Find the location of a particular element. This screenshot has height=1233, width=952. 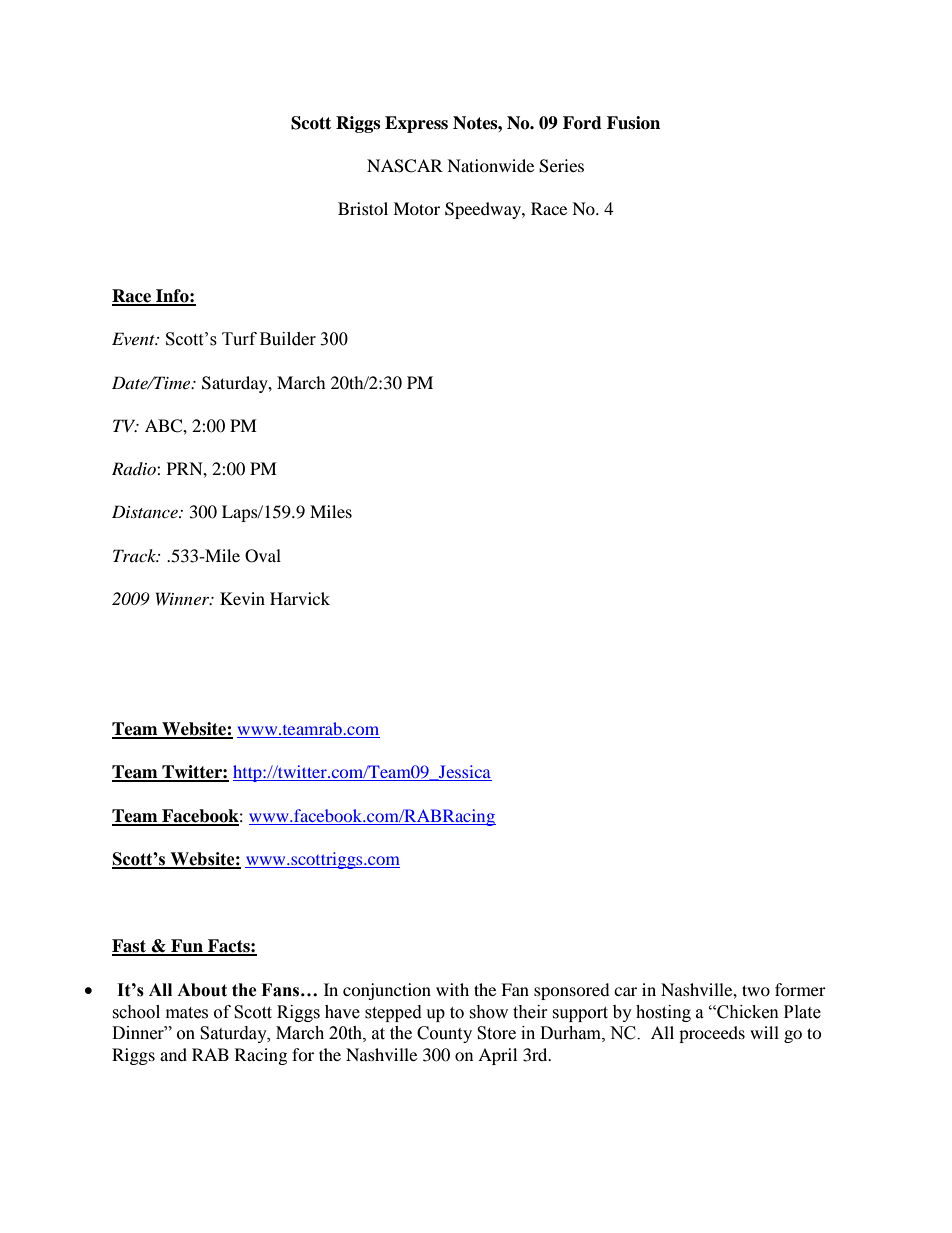

Kevin is located at coordinates (242, 598).
